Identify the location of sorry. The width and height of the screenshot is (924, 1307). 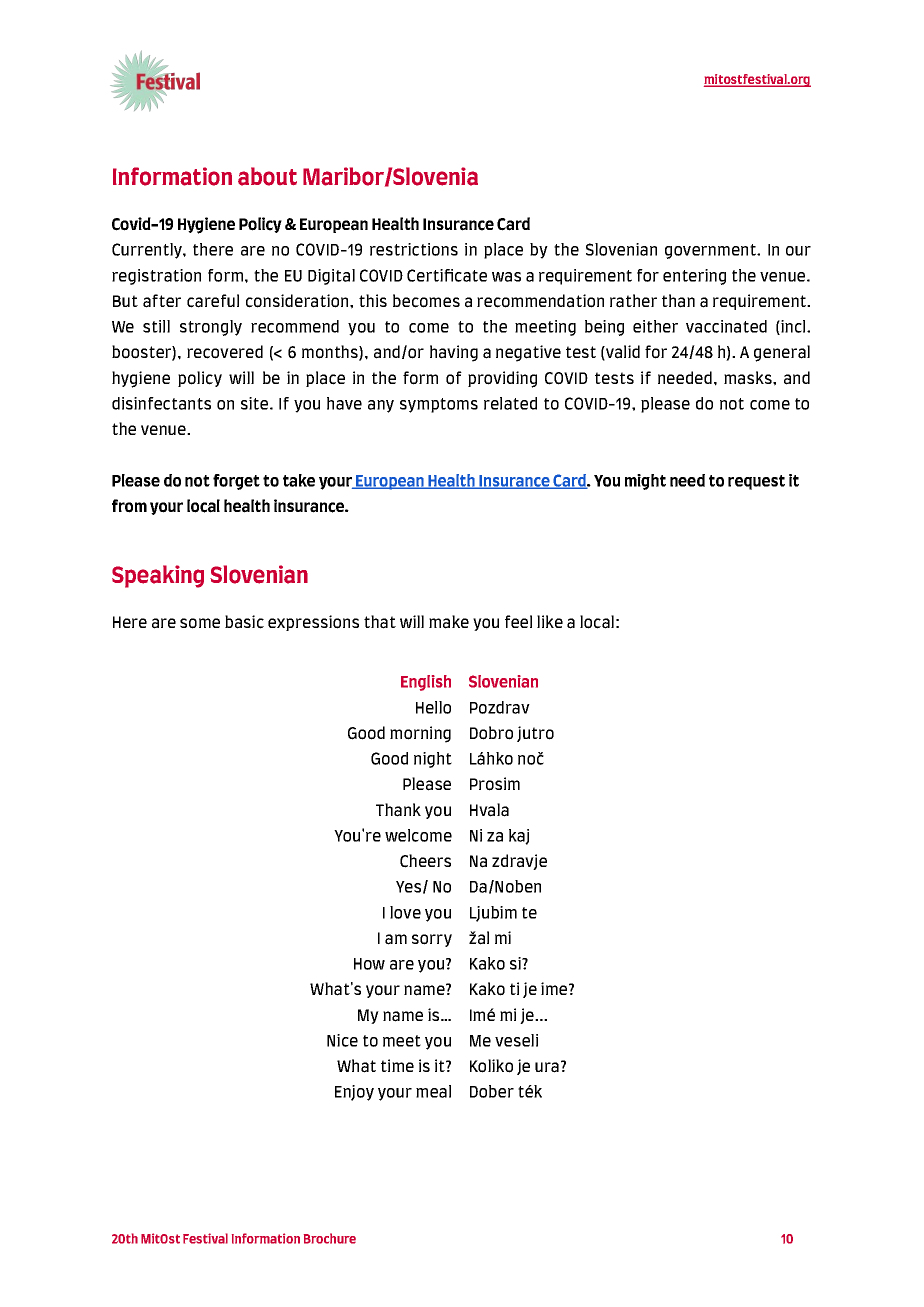
(432, 940).
